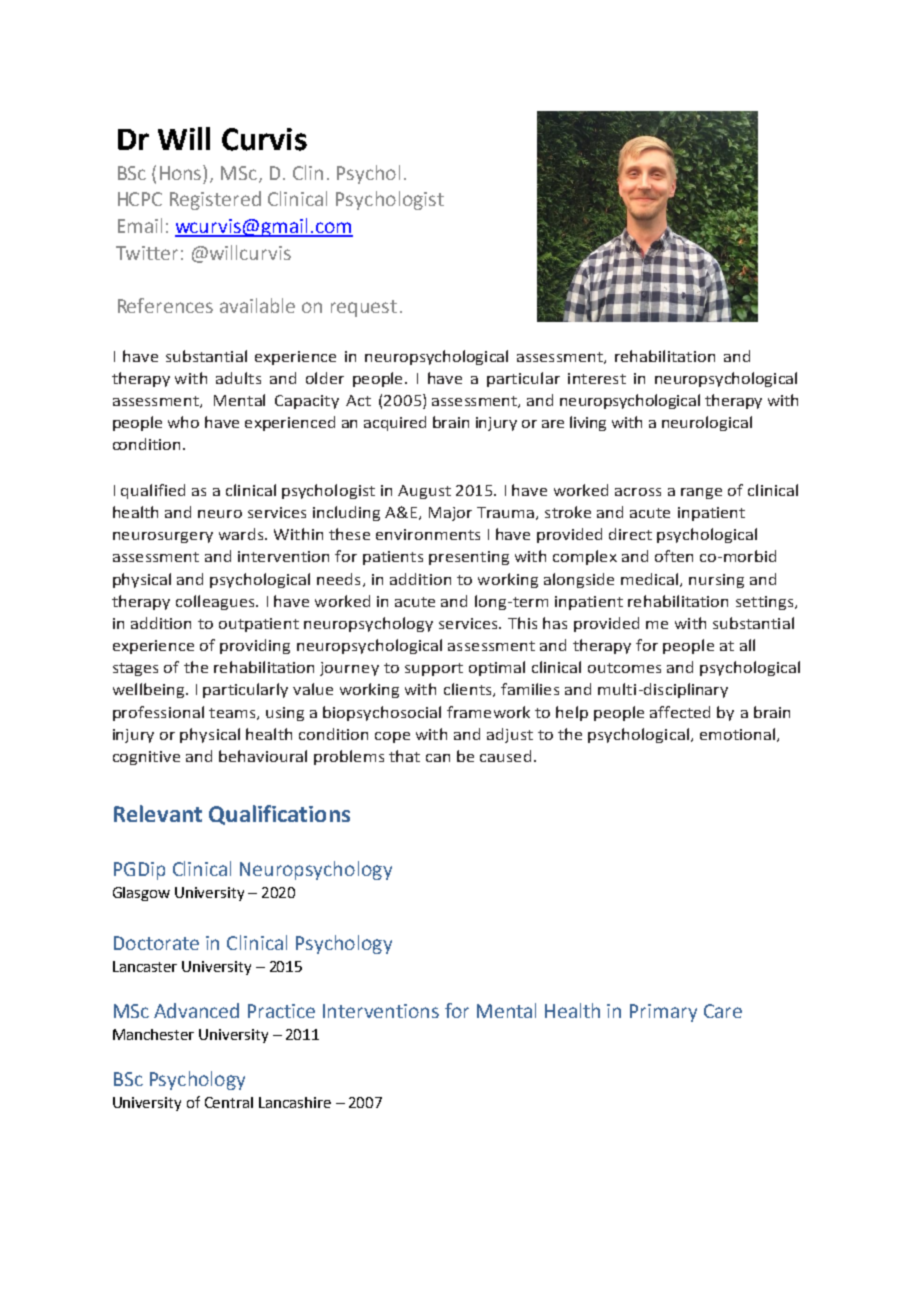 Image resolution: width=924 pixels, height=1308 pixels. I want to click on emotional, so click(739, 735).
